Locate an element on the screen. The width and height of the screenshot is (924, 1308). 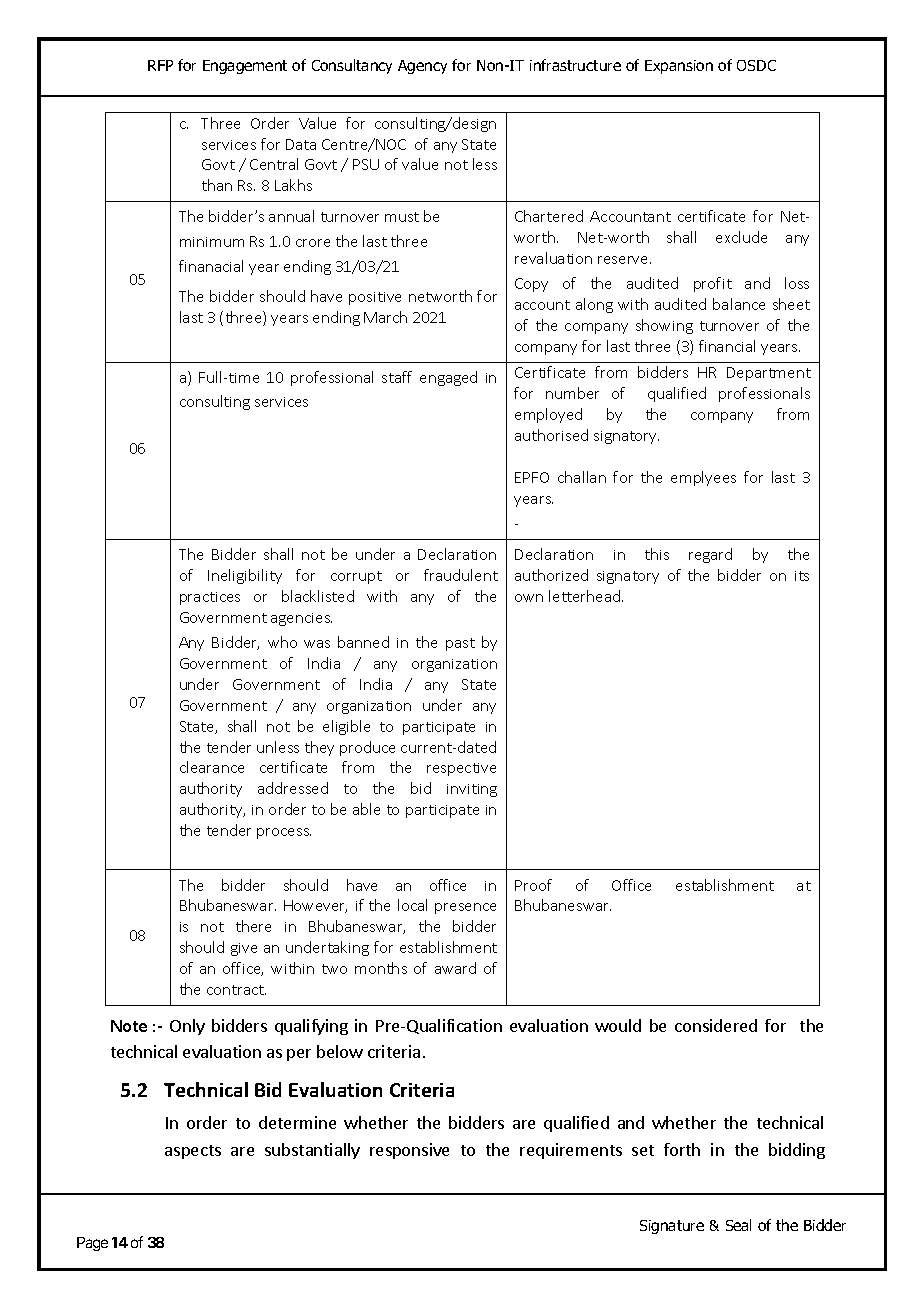
engaged is located at coordinates (448, 378).
